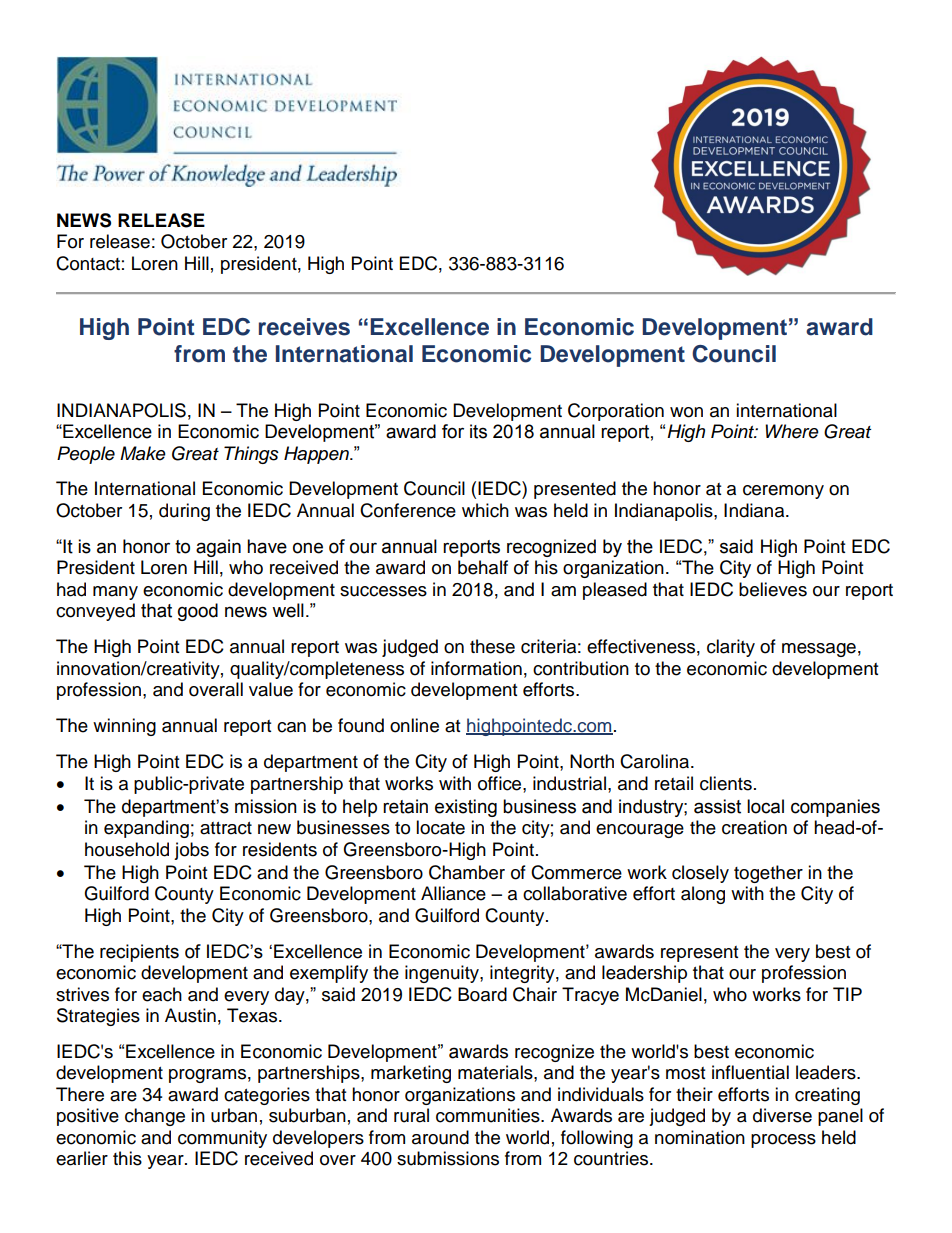  I want to click on its, so click(478, 431).
